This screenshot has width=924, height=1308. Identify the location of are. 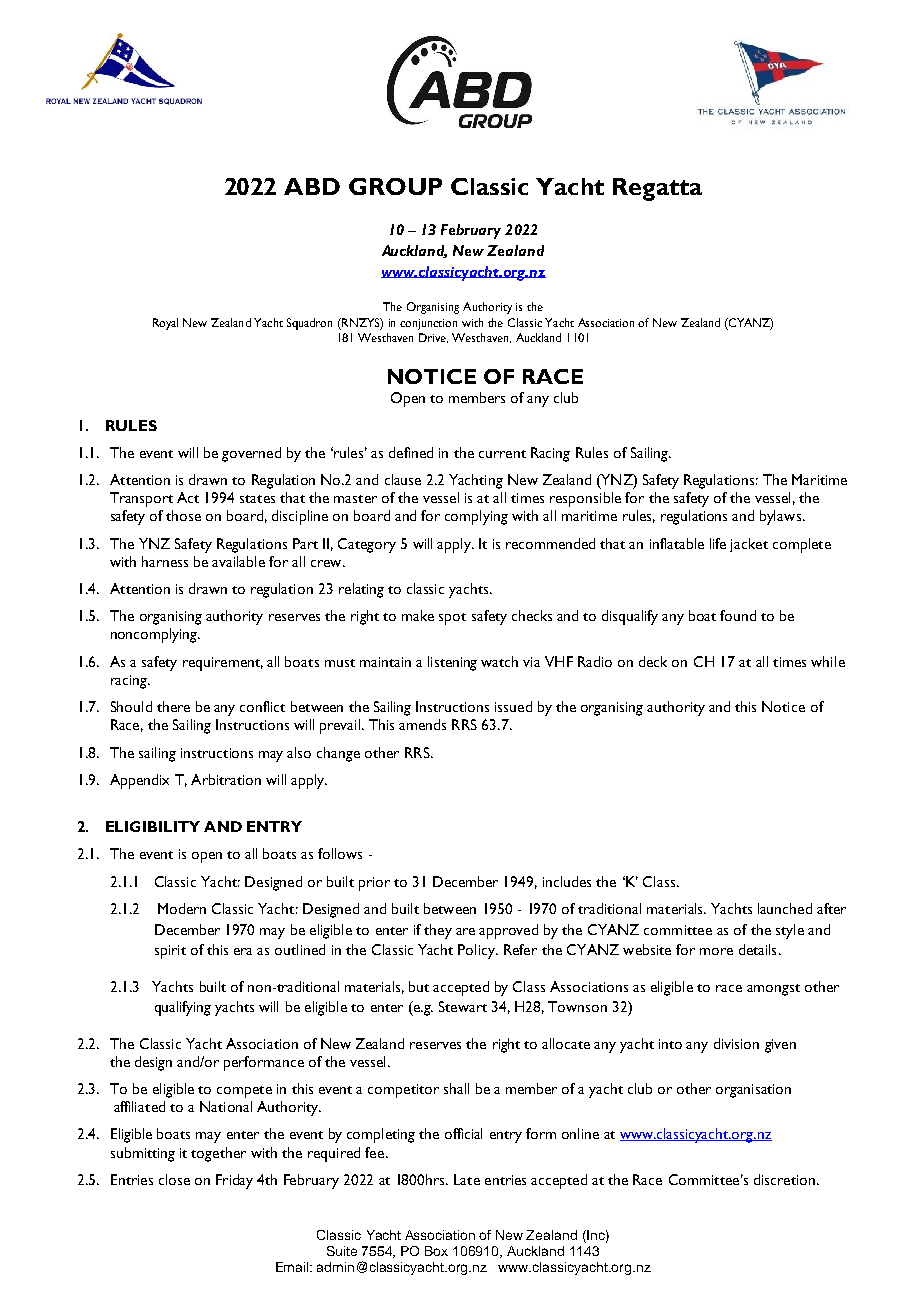
(465, 931).
